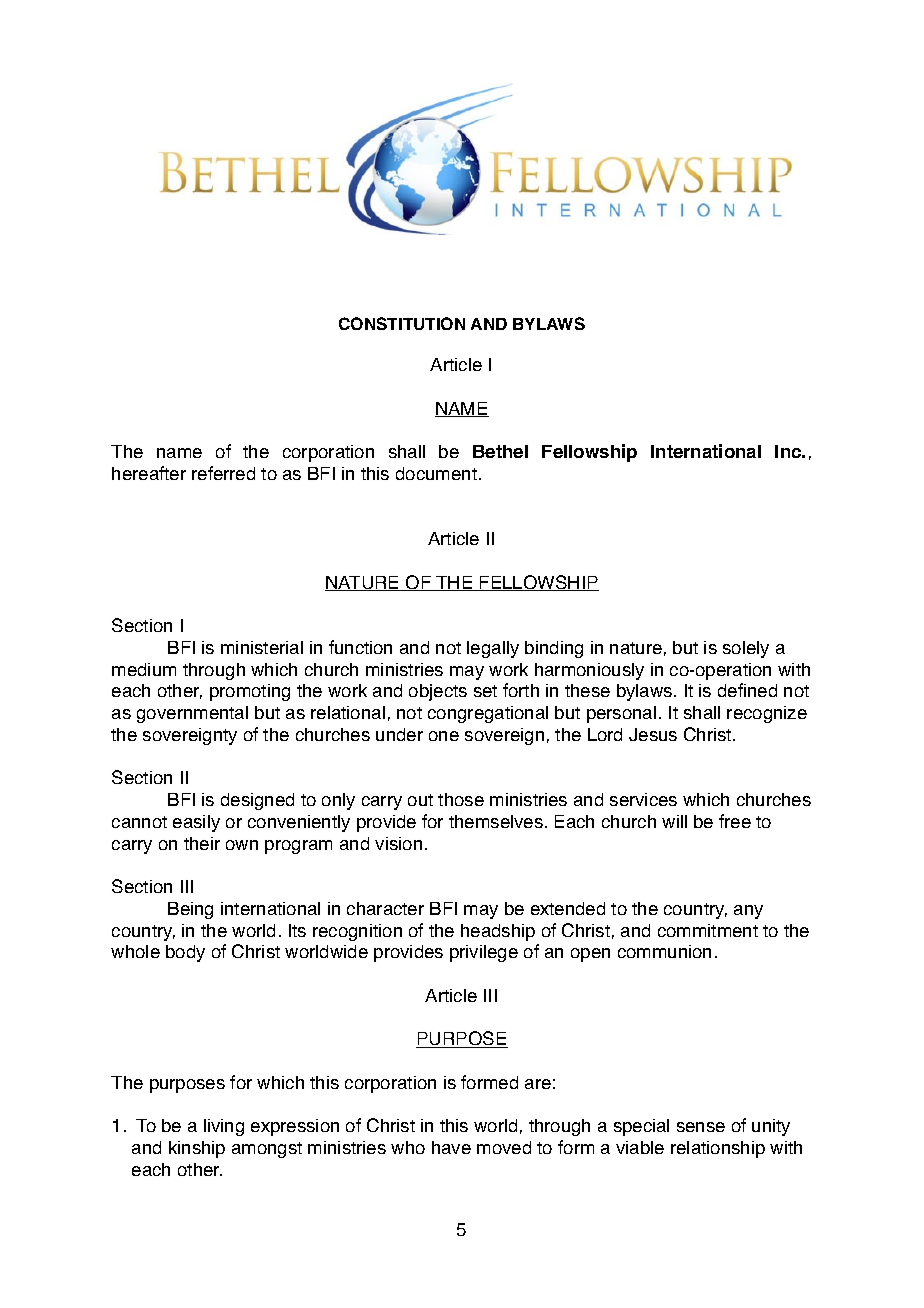  I want to click on living, so click(224, 1127).
